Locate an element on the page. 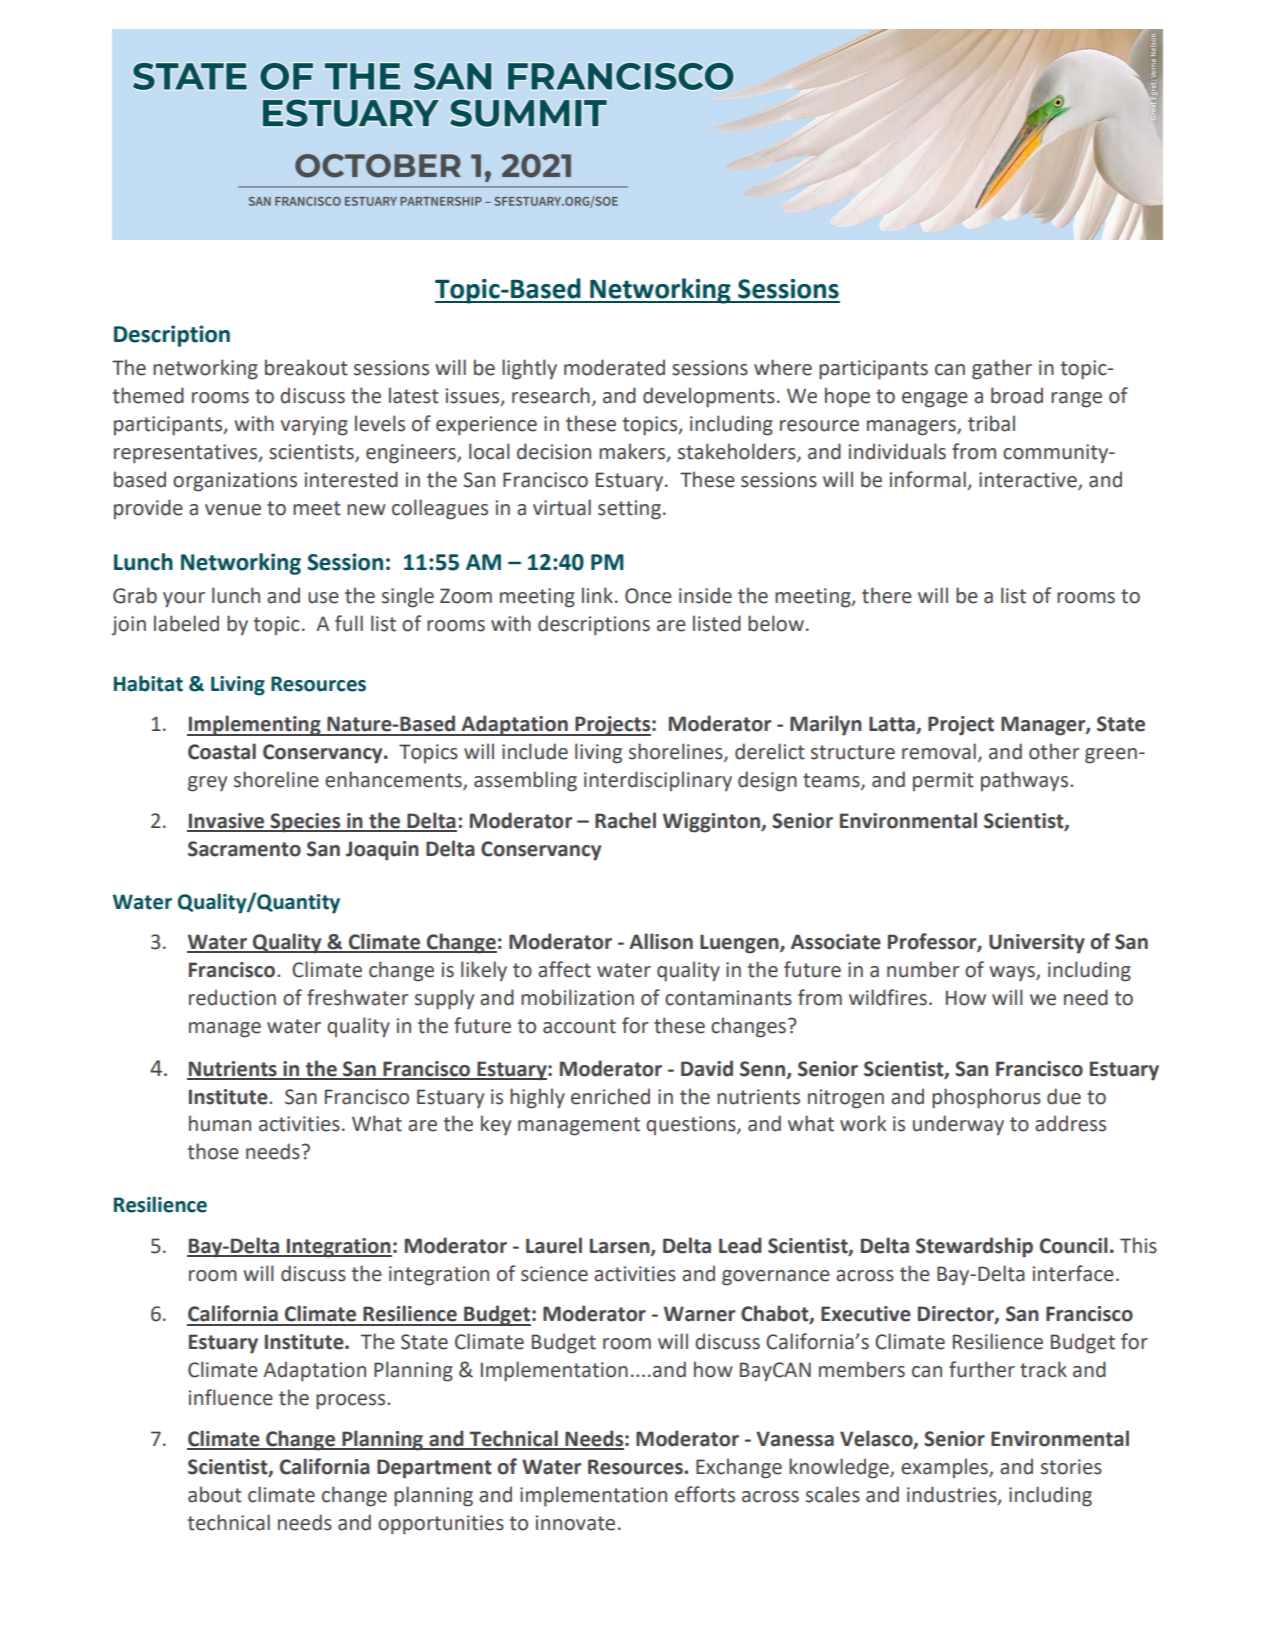 This page has height=1650, width=1275. efforts is located at coordinates (705, 1494).
